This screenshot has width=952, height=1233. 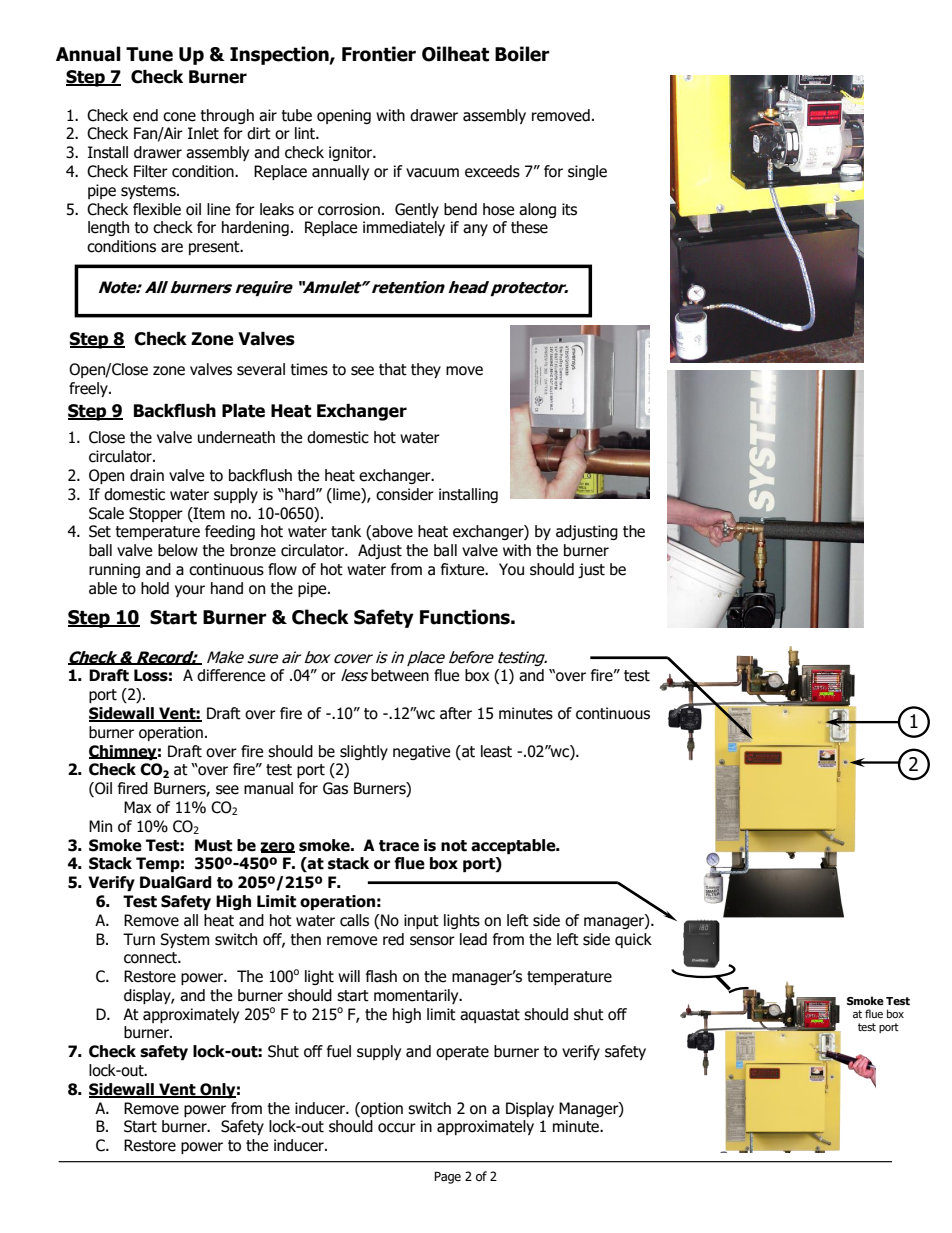 I want to click on Page, so click(x=447, y=1177).
